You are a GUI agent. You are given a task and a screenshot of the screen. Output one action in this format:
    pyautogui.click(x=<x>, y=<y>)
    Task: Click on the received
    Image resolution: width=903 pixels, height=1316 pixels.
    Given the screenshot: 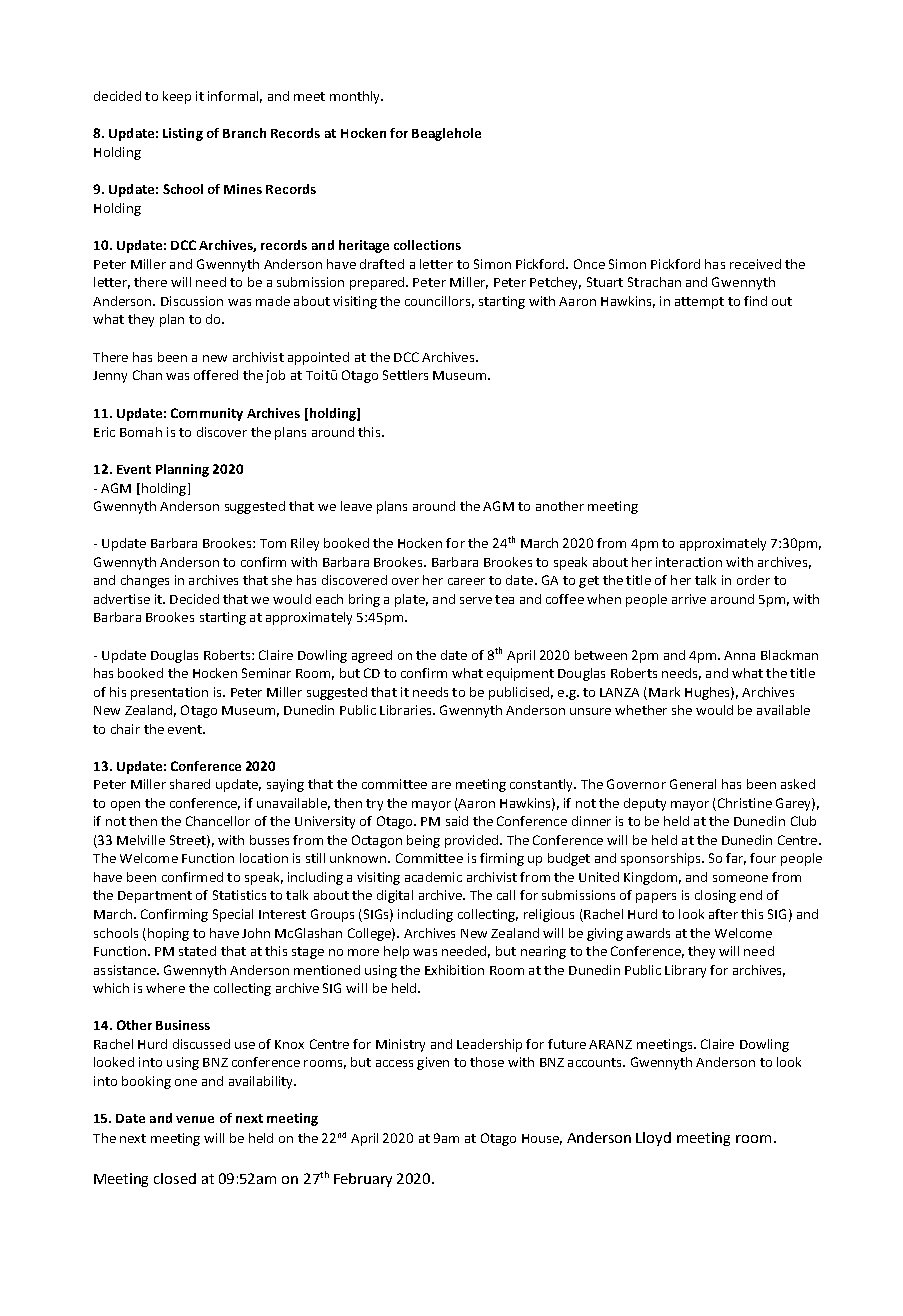 What is the action you would take?
    pyautogui.click(x=755, y=264)
